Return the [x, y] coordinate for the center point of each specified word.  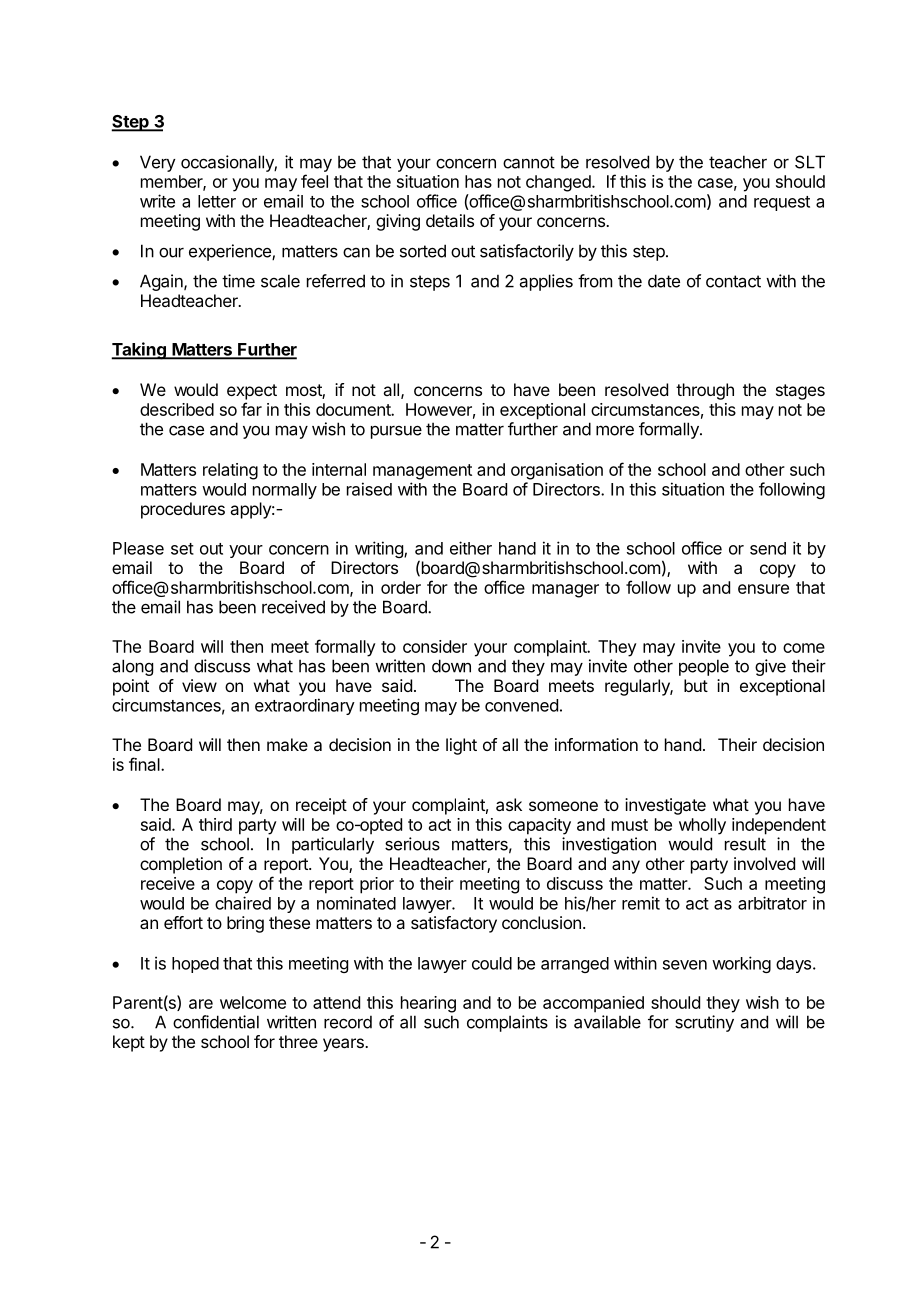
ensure [763, 589]
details [450, 220]
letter [217, 201]
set [182, 549]
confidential [216, 1022]
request [782, 203]
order [401, 587]
